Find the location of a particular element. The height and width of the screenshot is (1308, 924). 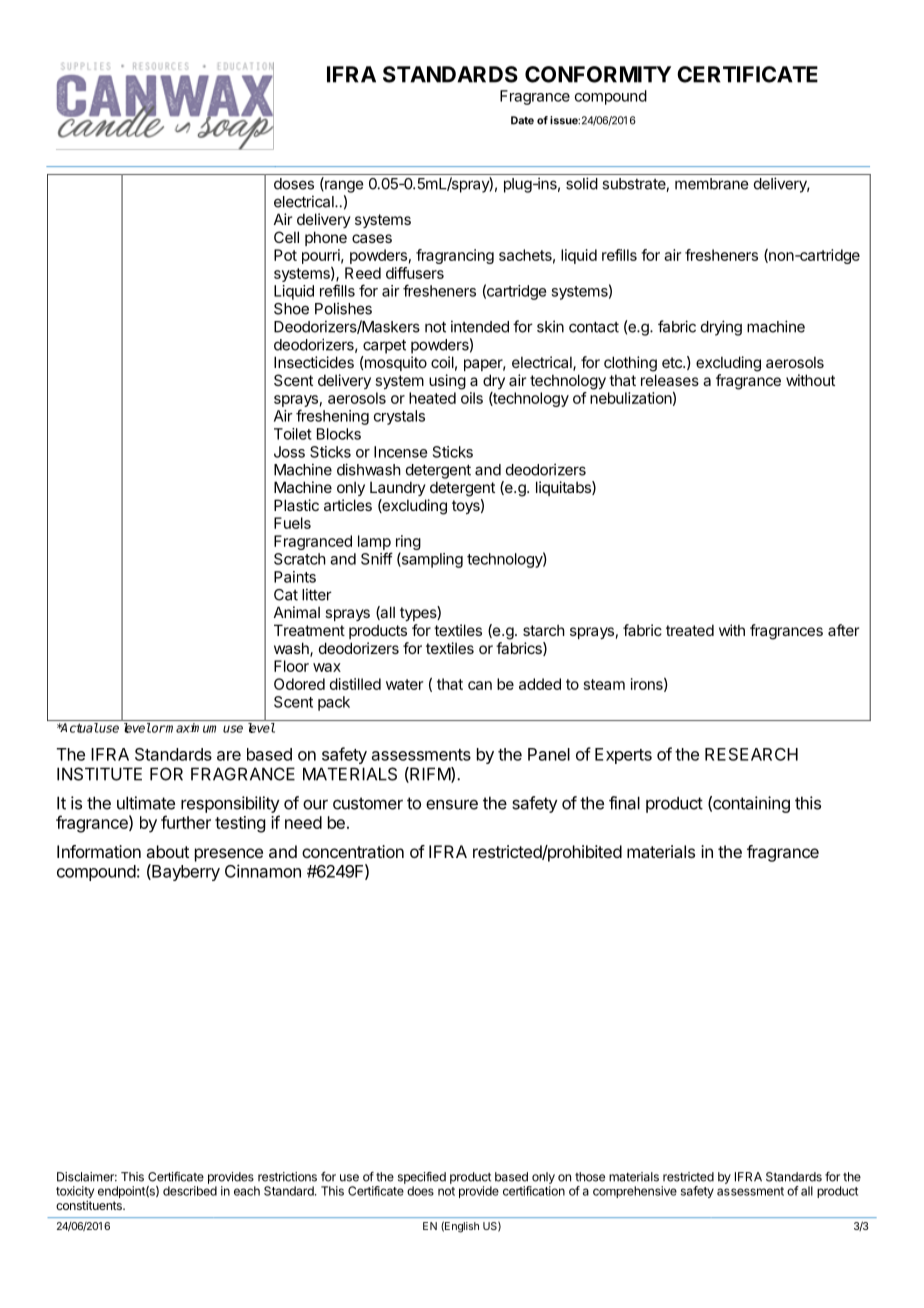

described is located at coordinates (190, 1191).
